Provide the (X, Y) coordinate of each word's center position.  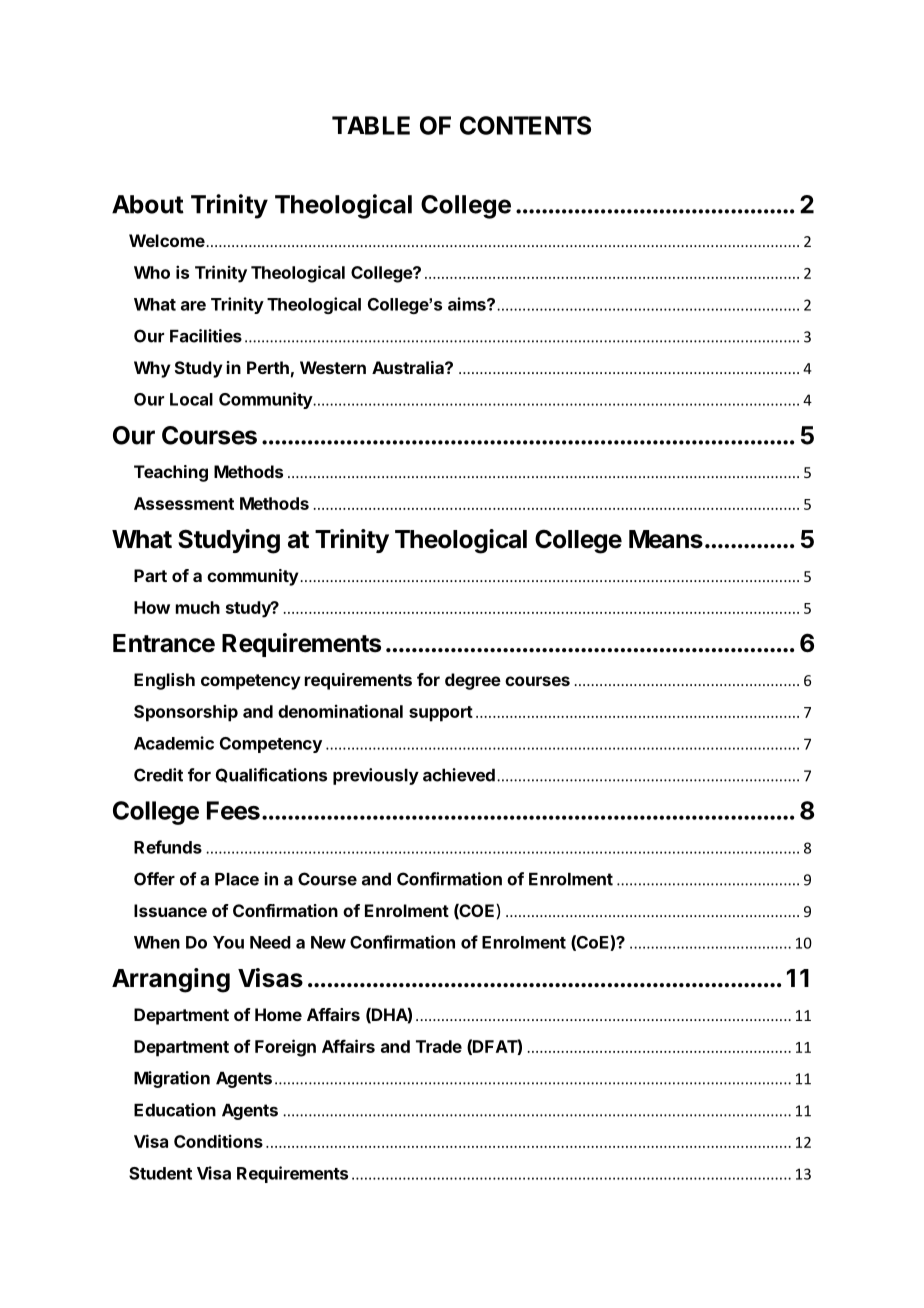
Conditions (218, 1141)
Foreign (285, 1048)
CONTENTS (525, 125)
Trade (439, 1046)
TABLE (371, 125)
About (148, 204)
